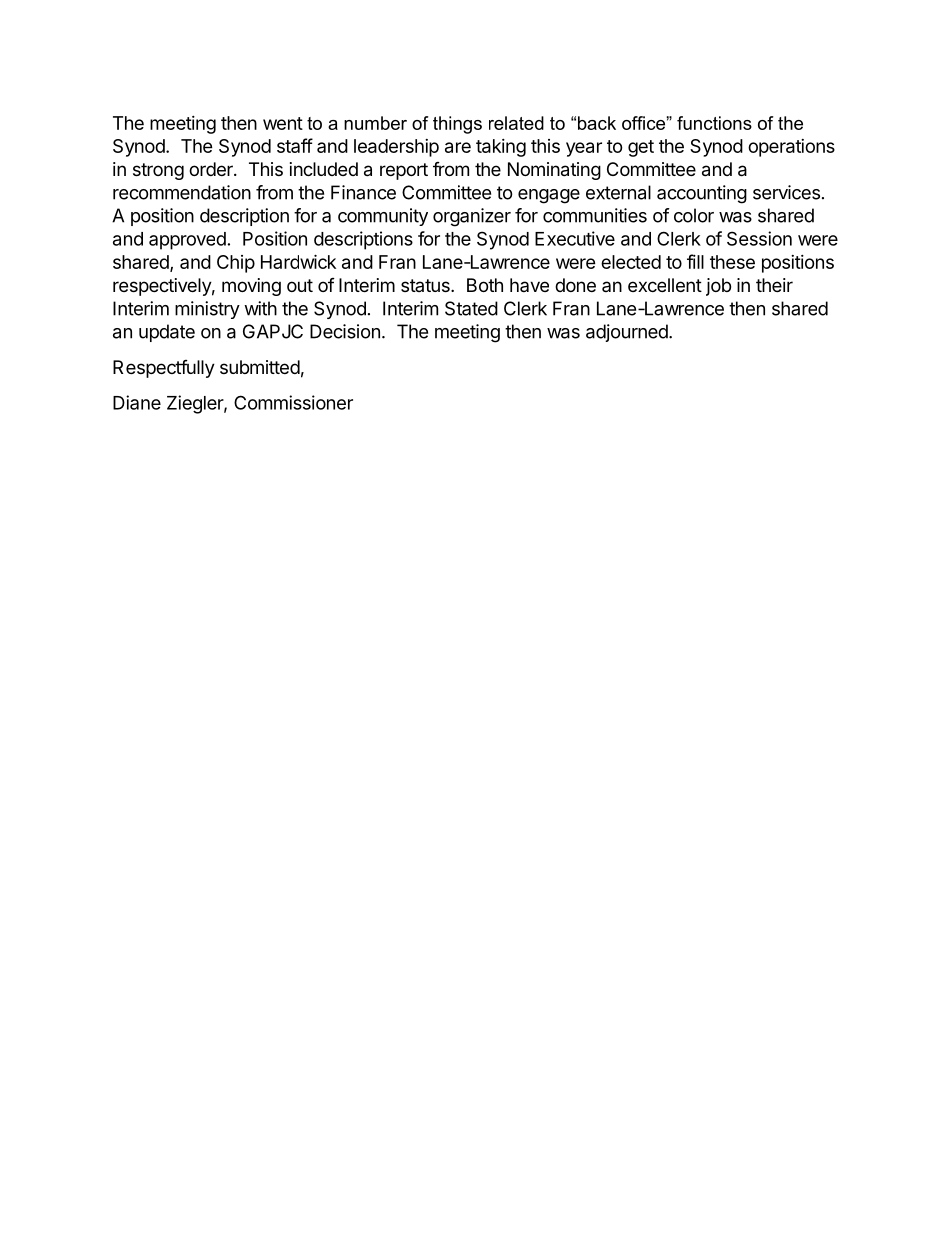 The height and width of the document is (1233, 952). Describe the element at coordinates (167, 333) in the document. I see `update` at that location.
